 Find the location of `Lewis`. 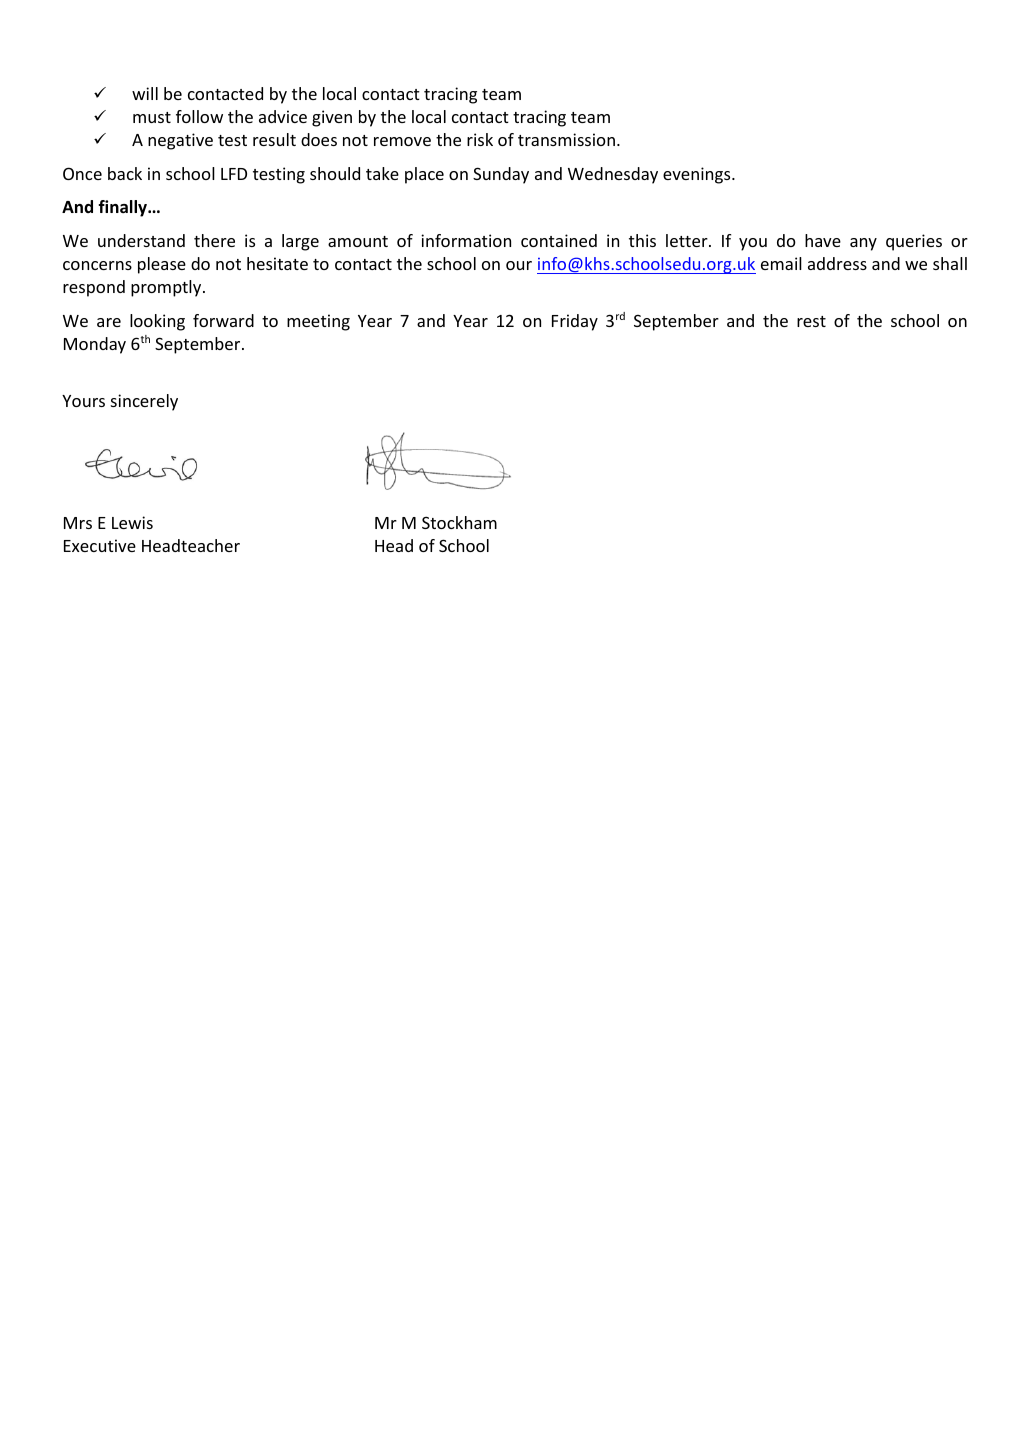

Lewis is located at coordinates (132, 522).
